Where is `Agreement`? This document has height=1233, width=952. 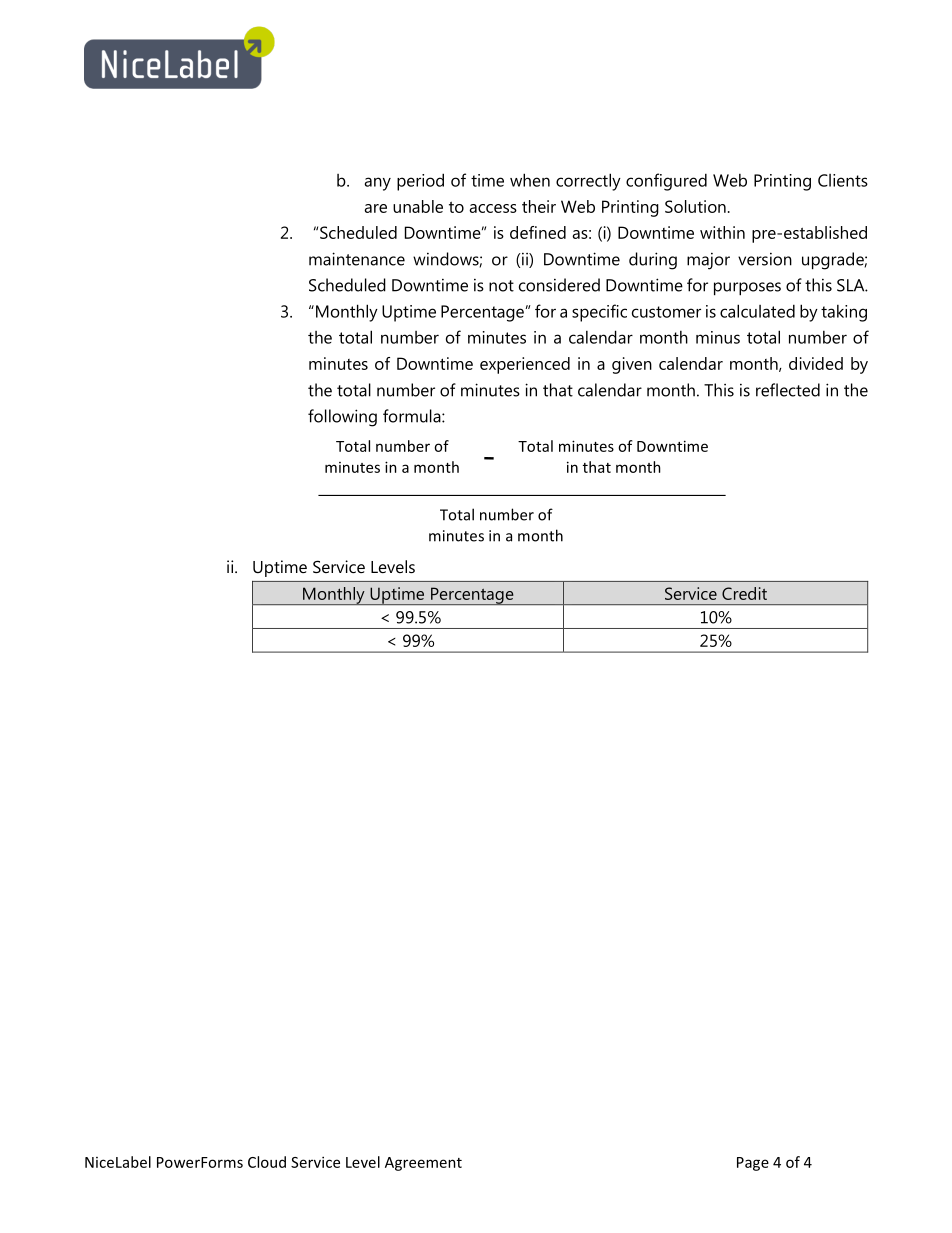 Agreement is located at coordinates (423, 1164).
